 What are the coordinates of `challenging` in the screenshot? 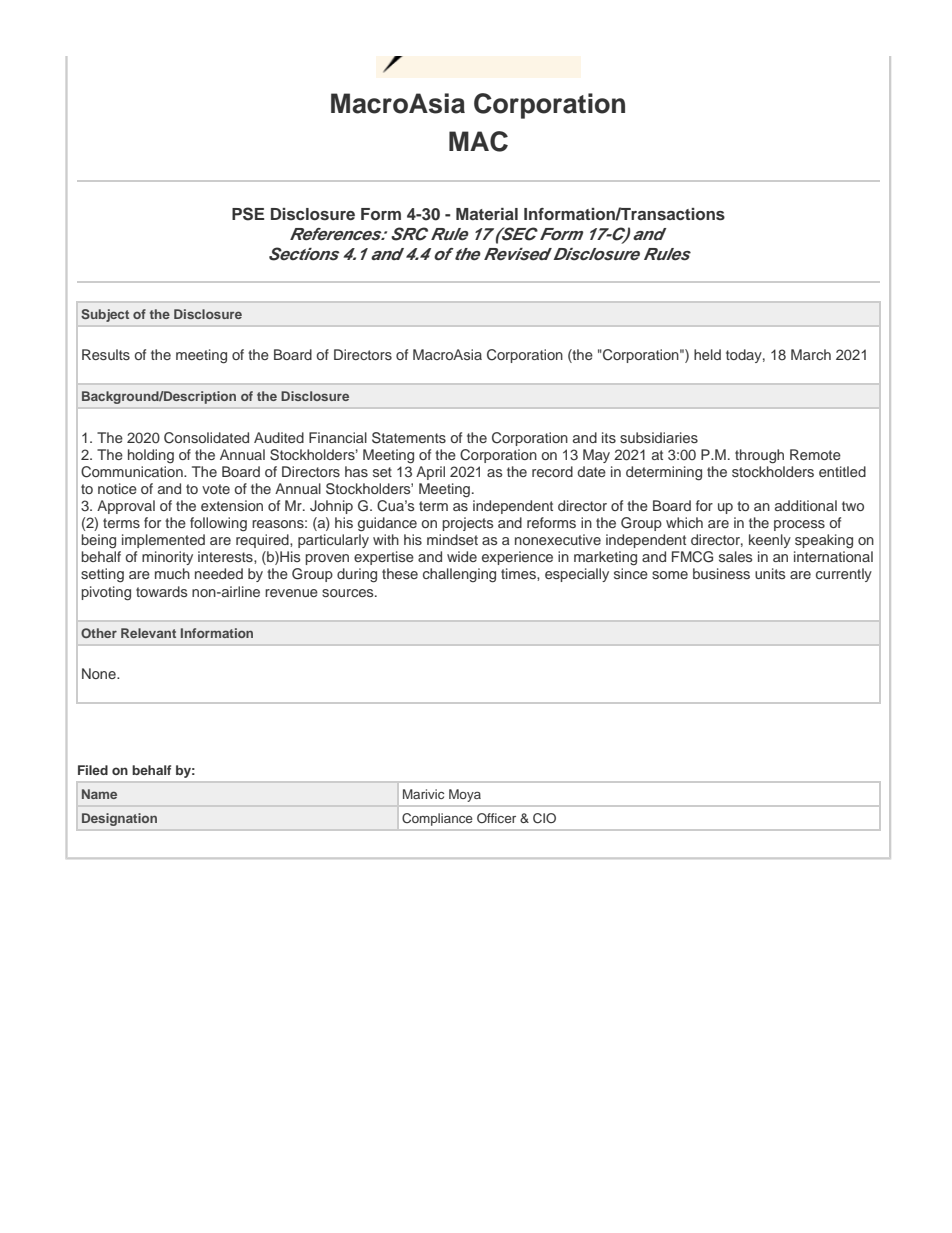 It's located at (459, 575).
